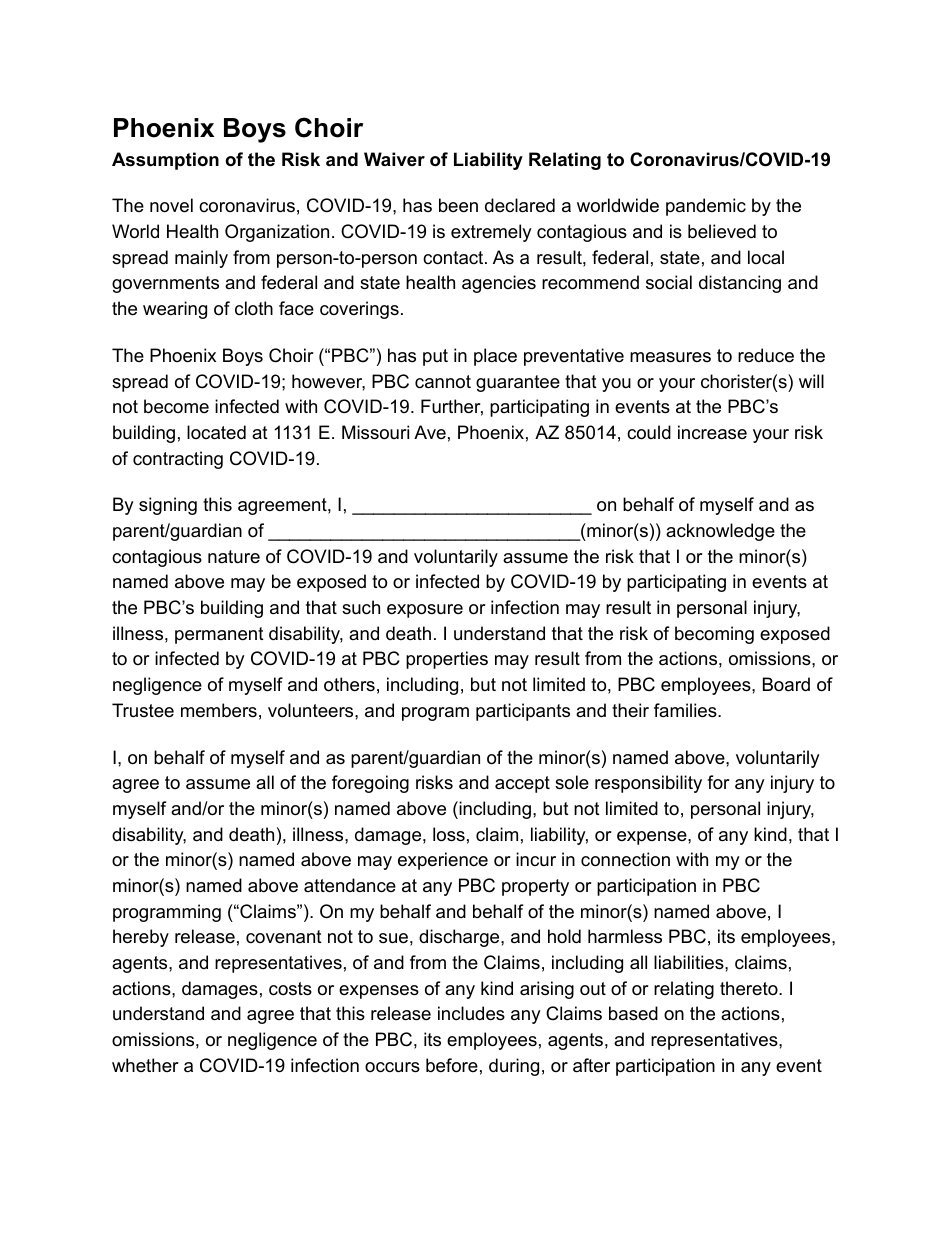  What do you see at coordinates (443, 861) in the screenshot?
I see `experience` at bounding box center [443, 861].
